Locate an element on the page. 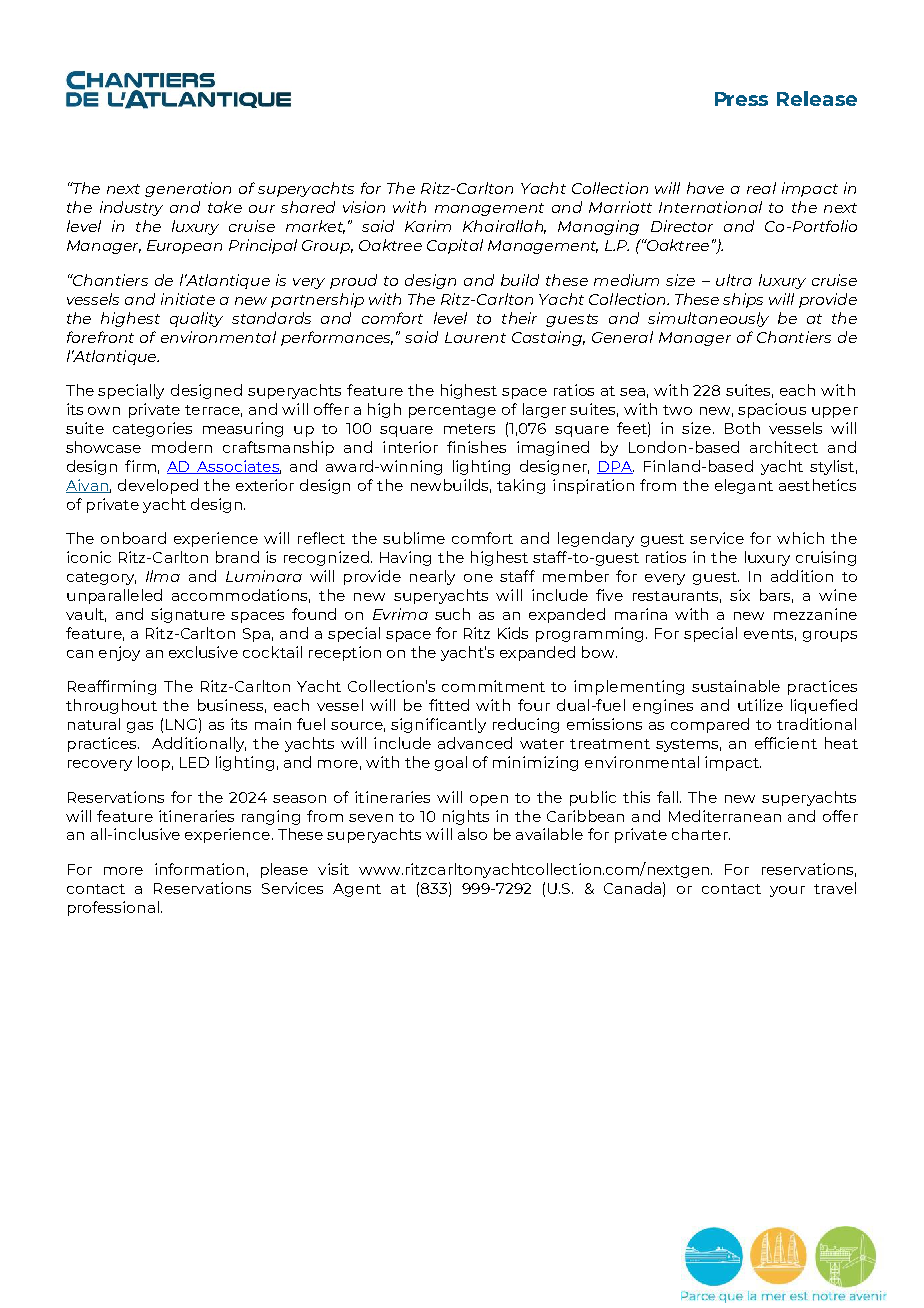  also is located at coordinates (472, 834).
